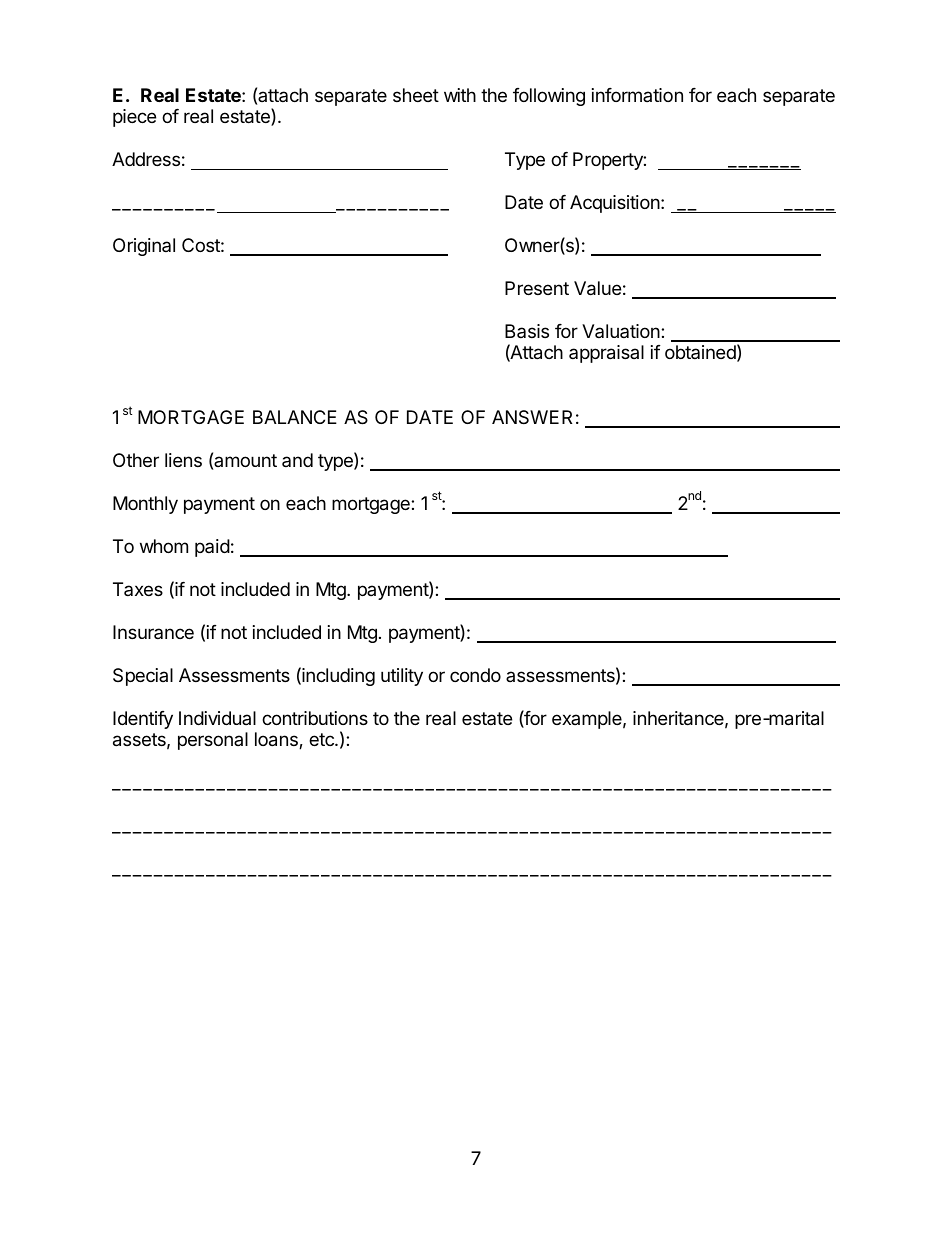 The image size is (952, 1233). I want to click on etc, so click(322, 739).
